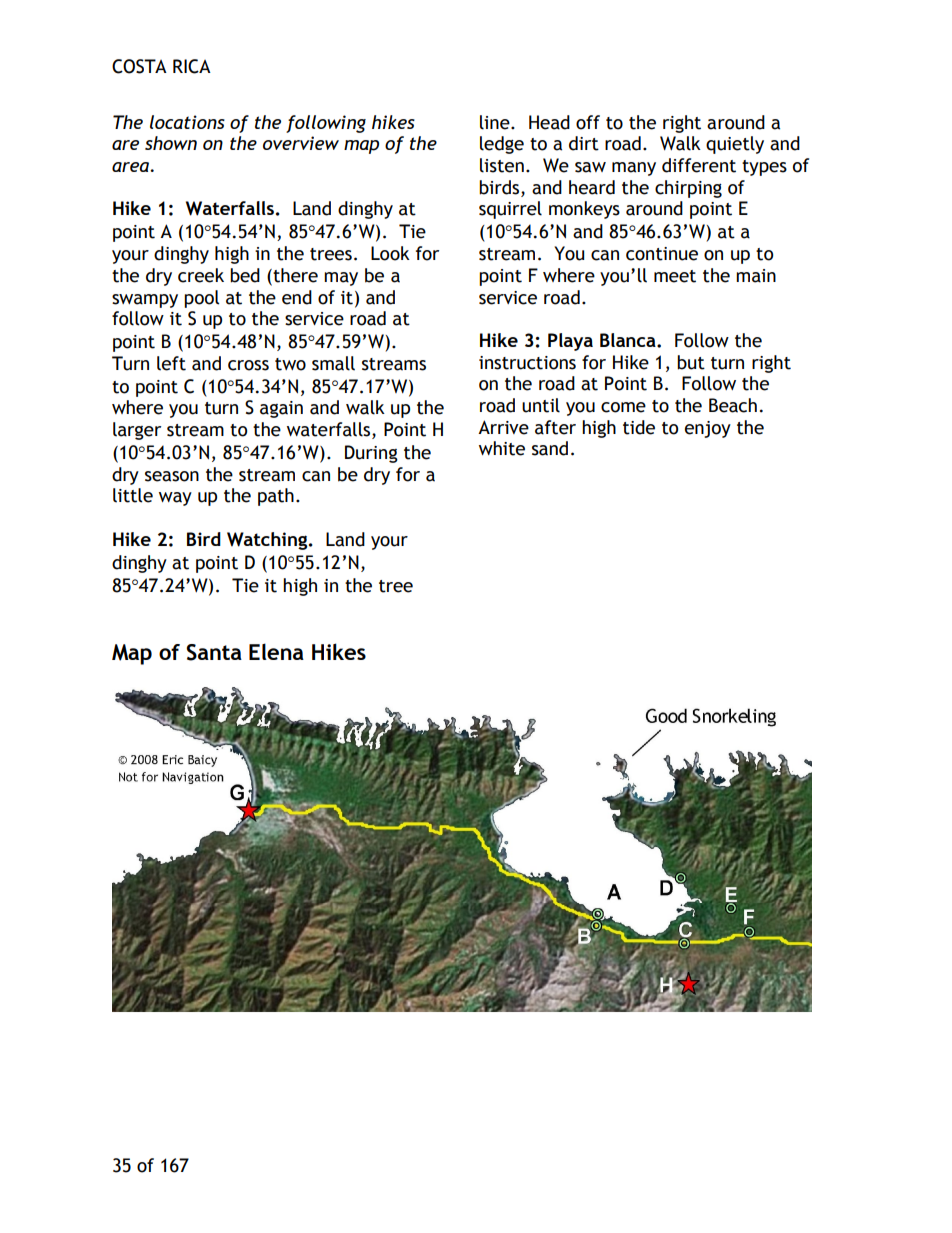  Describe the element at coordinates (496, 122) in the document. I see `line` at that location.
